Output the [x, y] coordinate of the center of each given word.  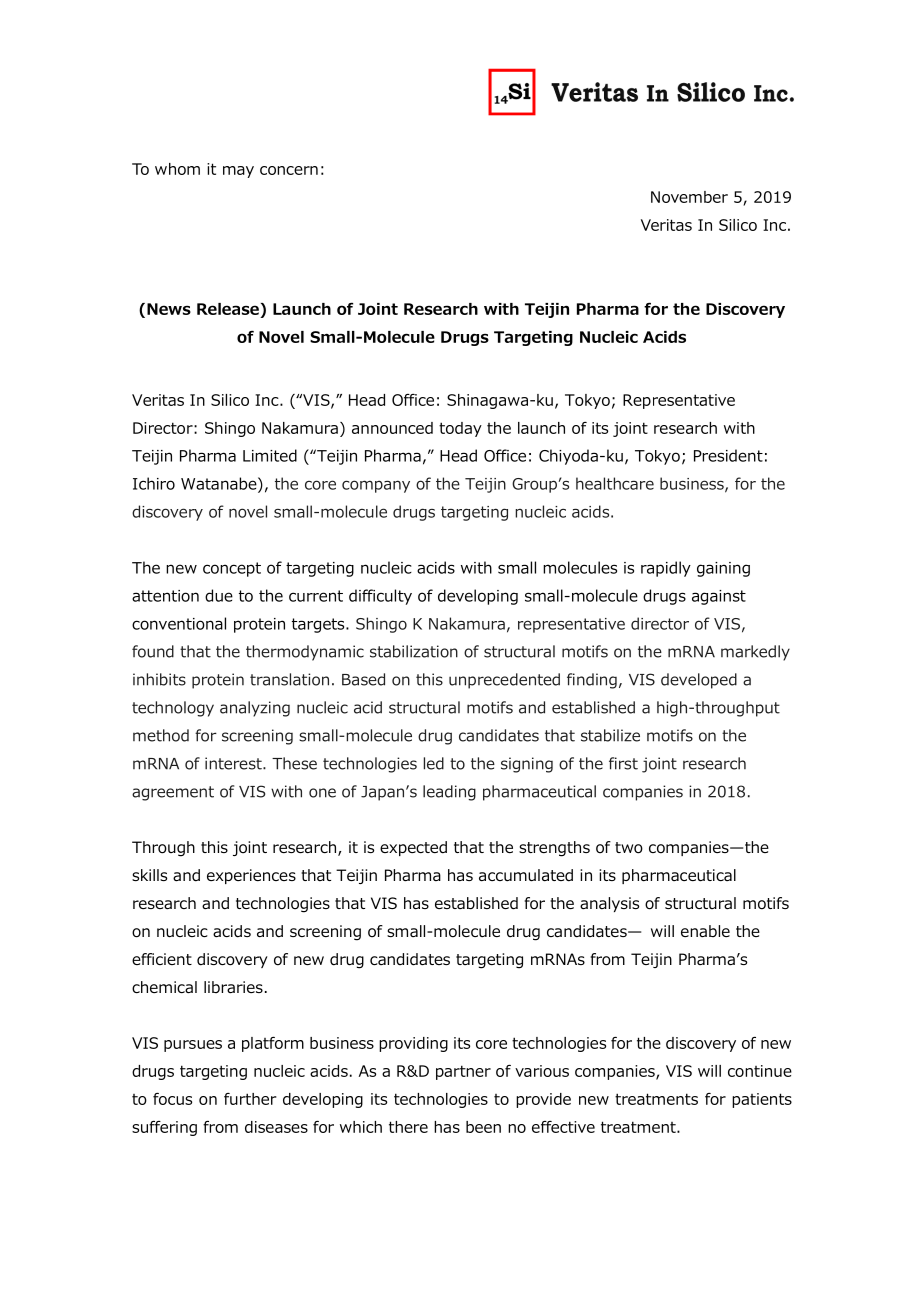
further [250, 1099]
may [238, 172]
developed [699, 681]
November [689, 197]
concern [289, 170]
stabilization [414, 651]
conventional [179, 623]
